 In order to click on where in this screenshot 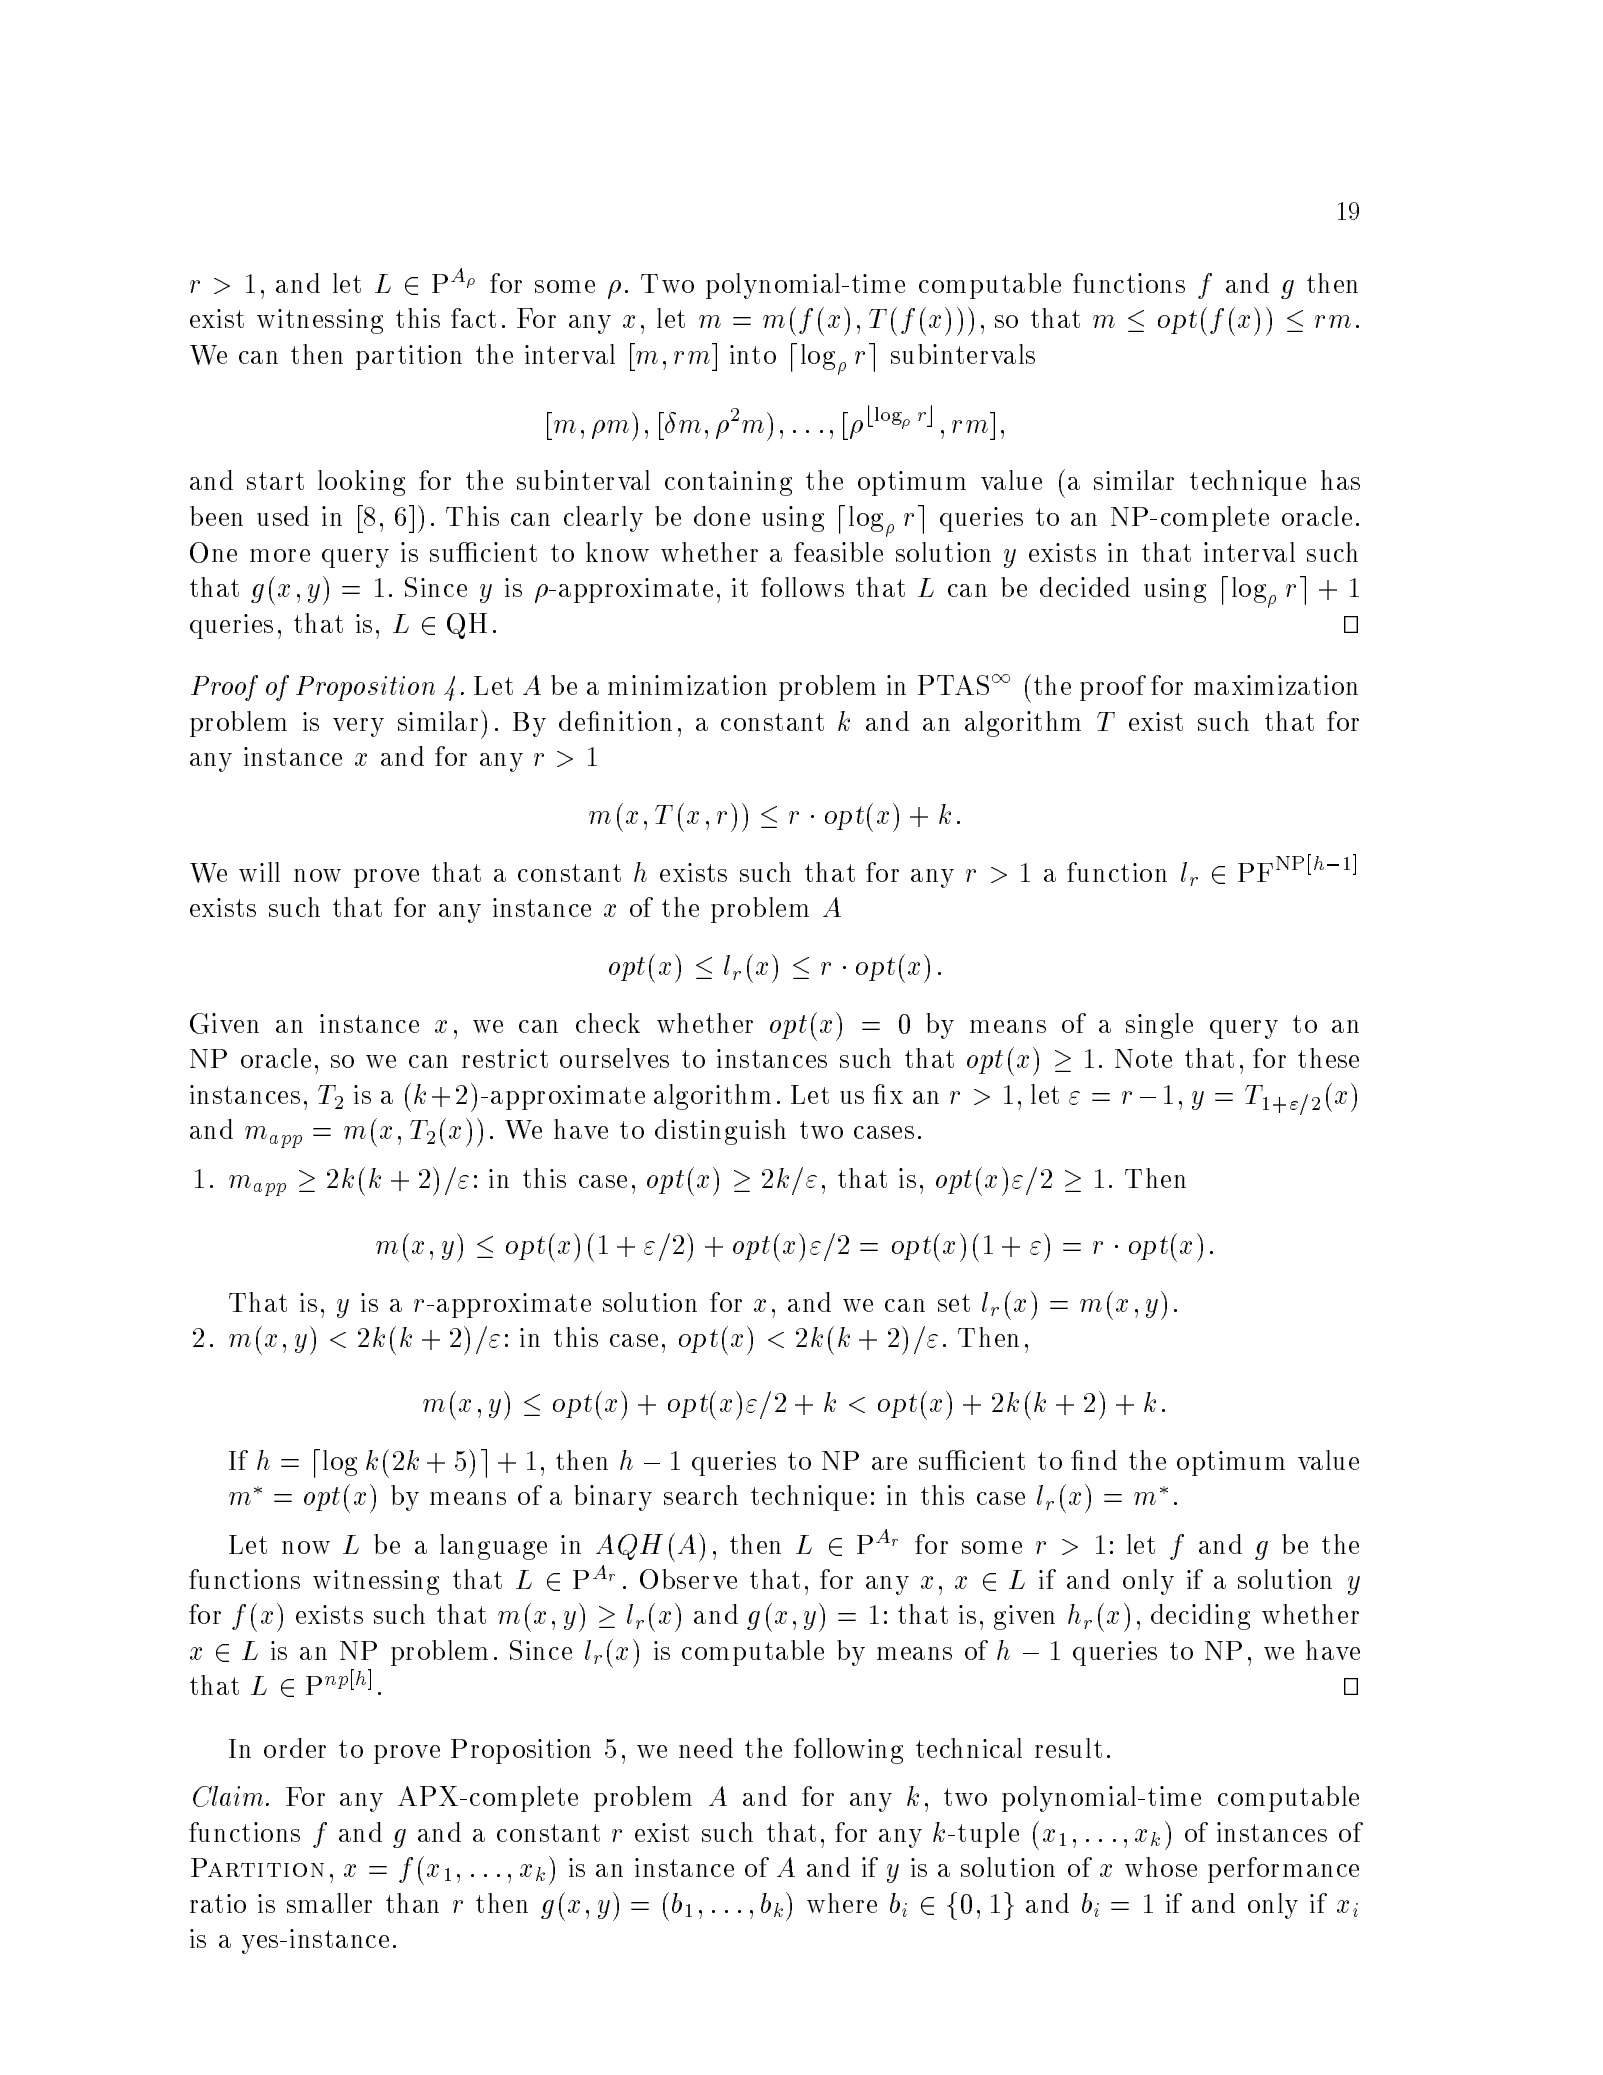, I will do `click(842, 1903)`.
